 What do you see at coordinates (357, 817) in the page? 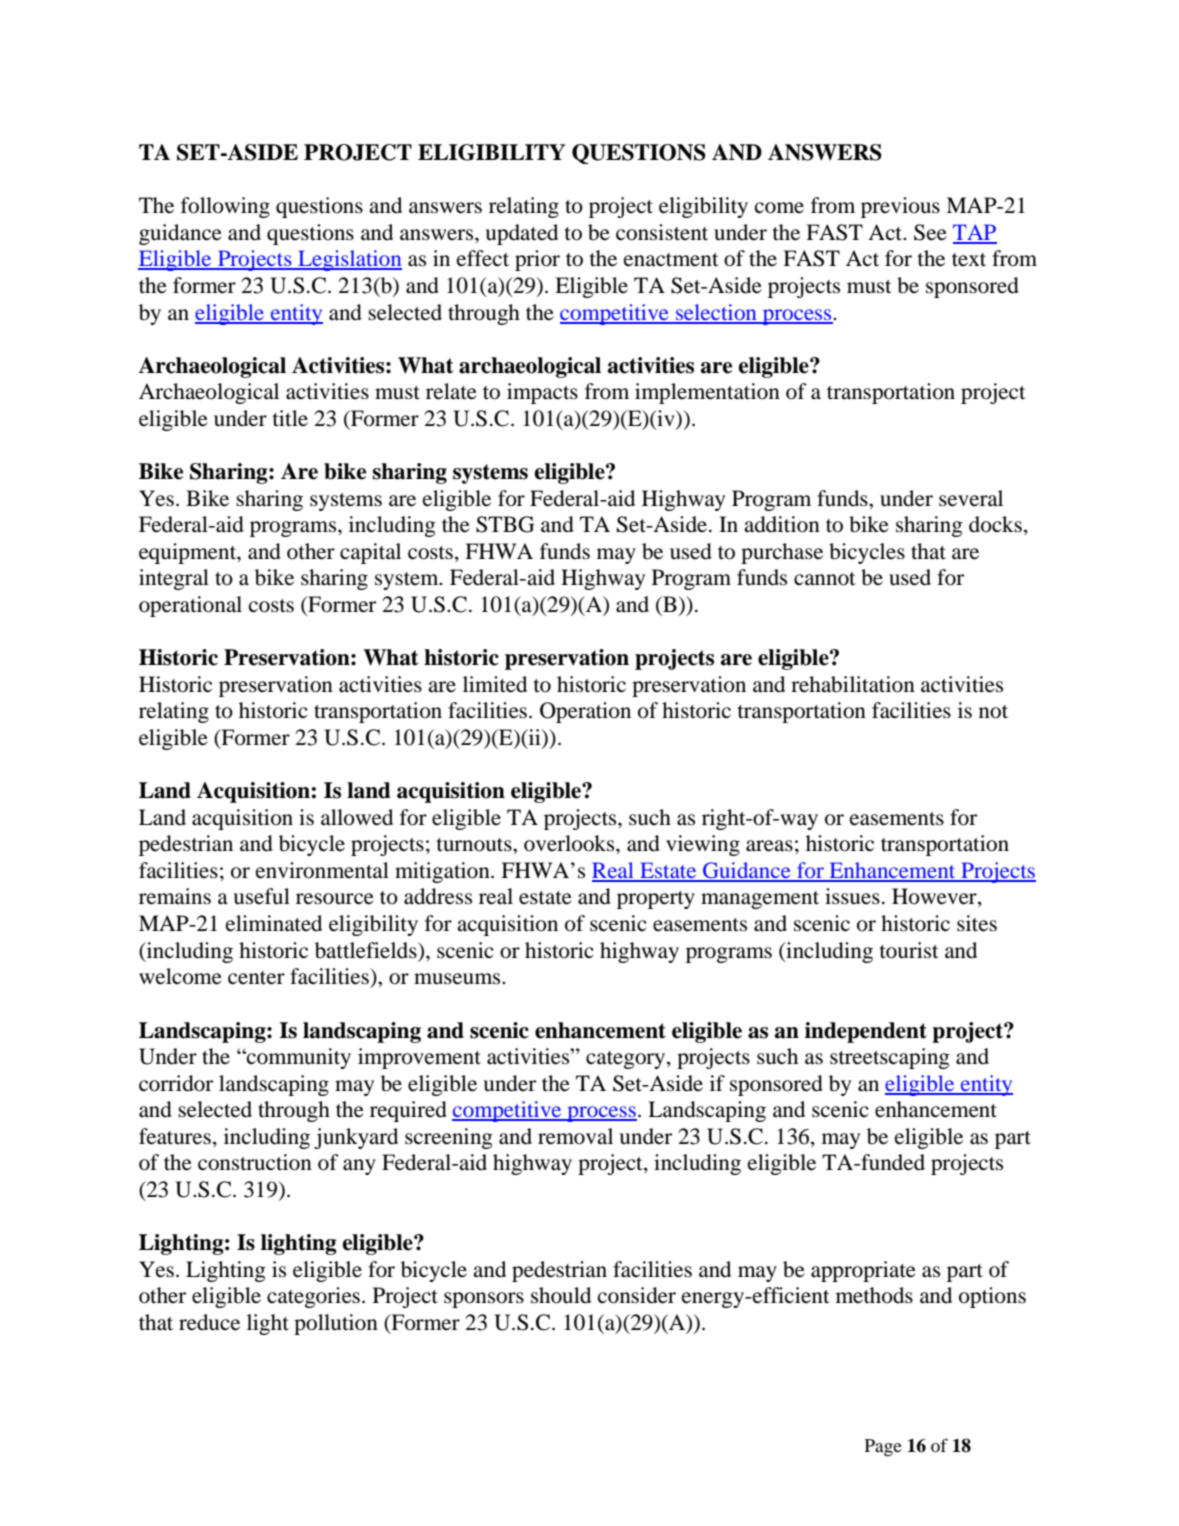
I see `allowed` at bounding box center [357, 817].
